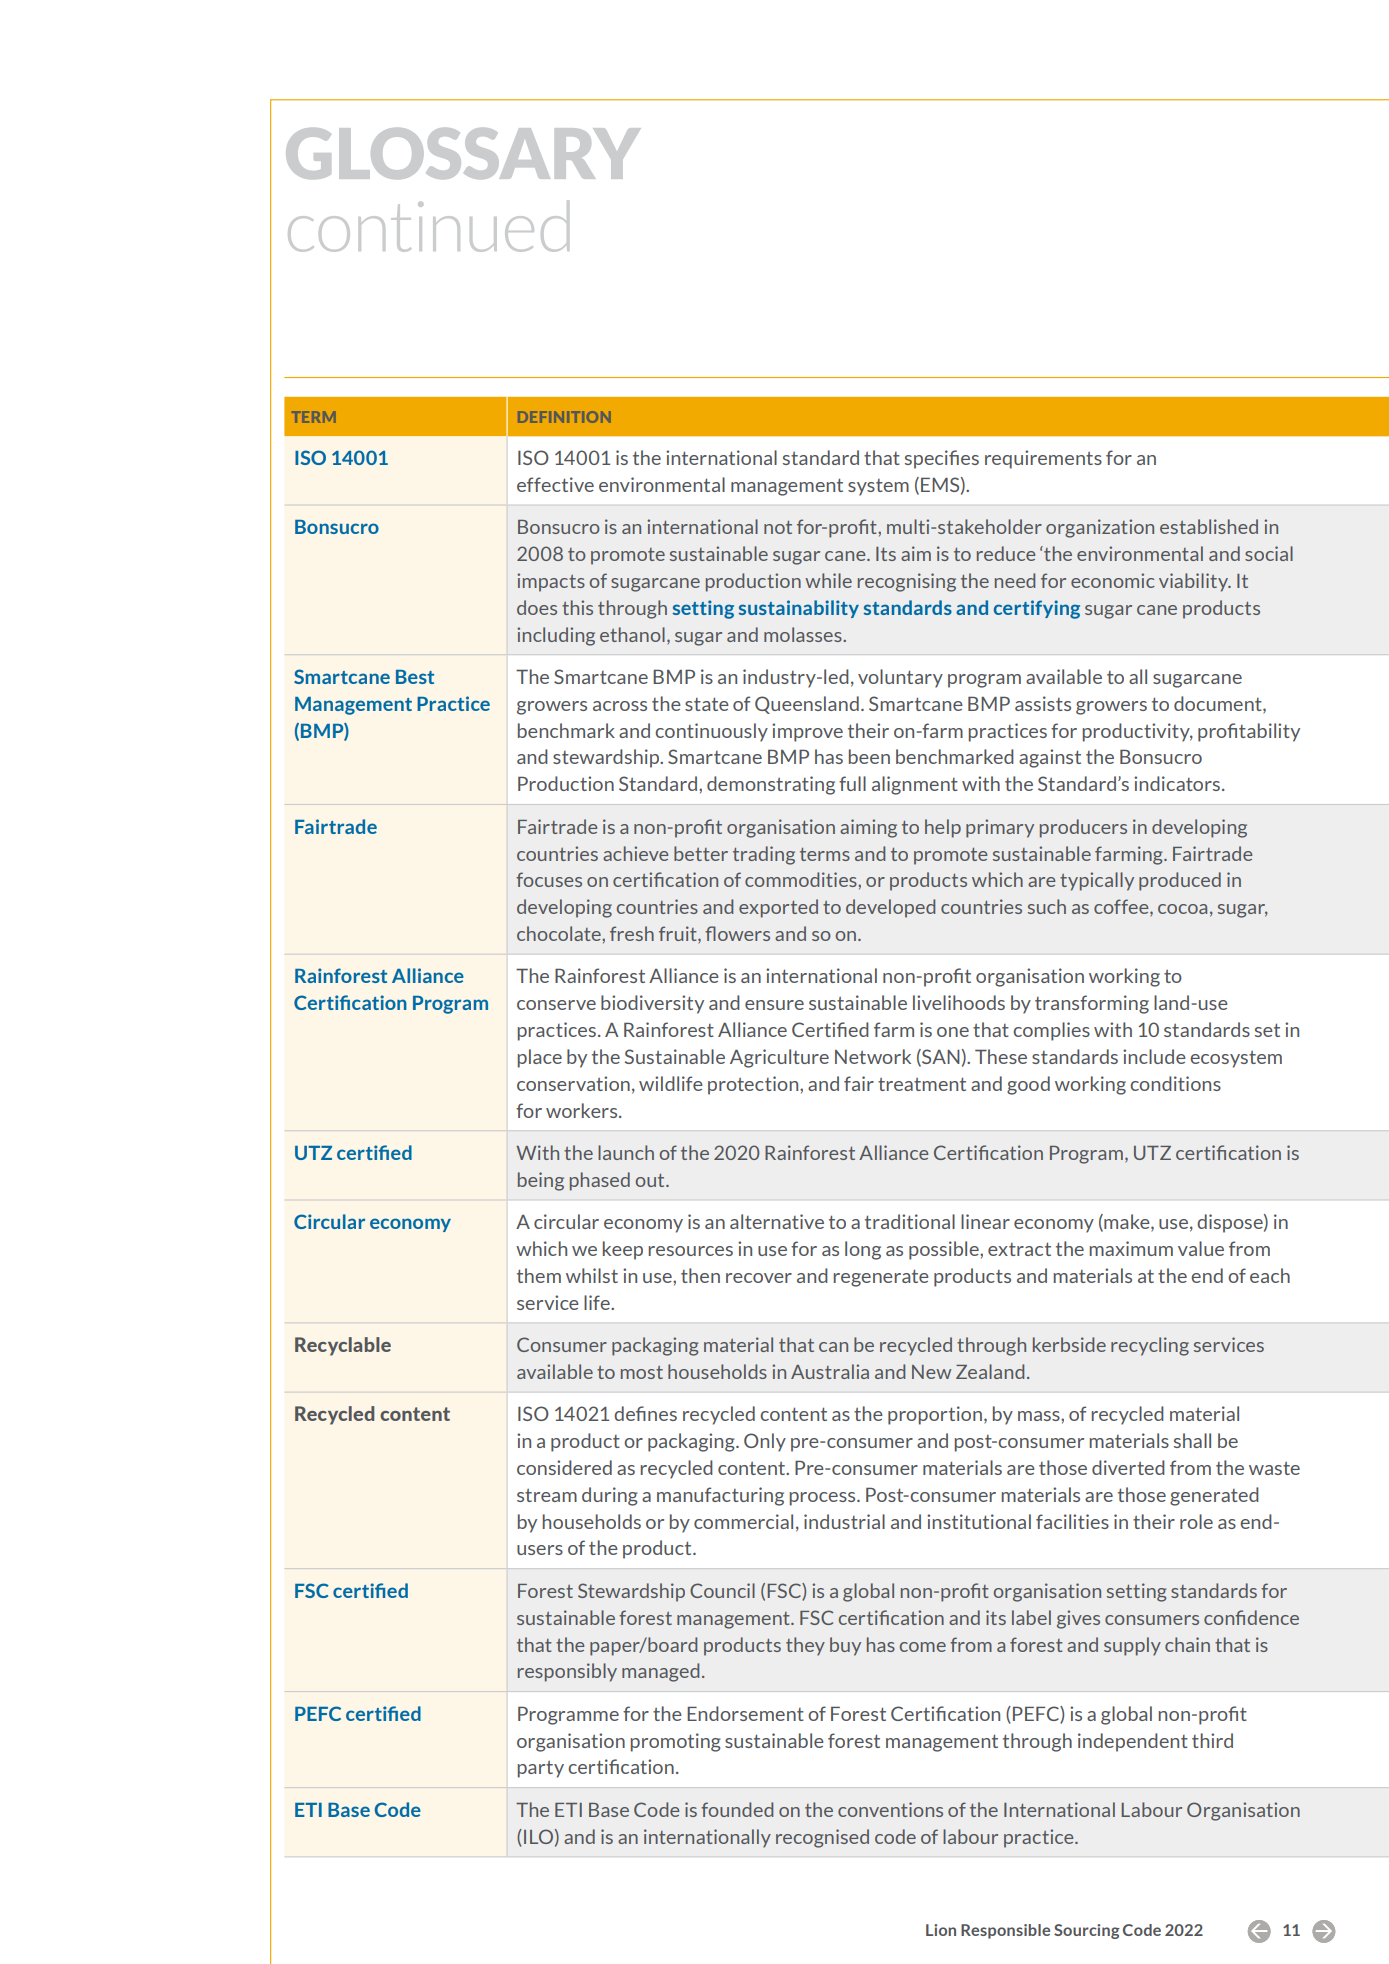 The width and height of the screenshot is (1389, 1964). What do you see at coordinates (551, 582) in the screenshot?
I see `impacts` at bounding box center [551, 582].
